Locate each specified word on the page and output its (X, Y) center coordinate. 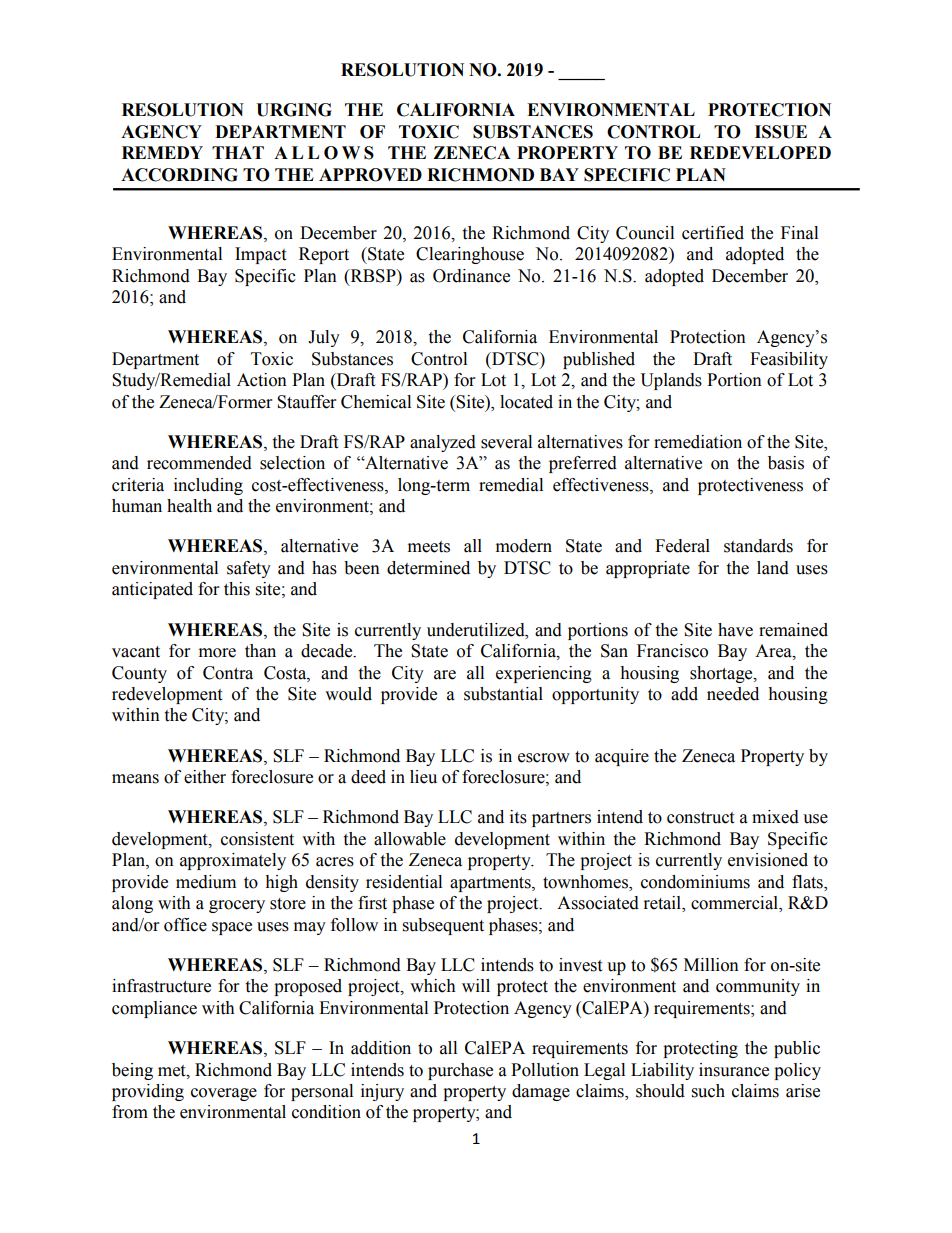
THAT (238, 152)
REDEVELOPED (760, 153)
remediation (698, 442)
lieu (423, 777)
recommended (199, 463)
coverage (224, 1094)
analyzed (443, 443)
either (205, 777)
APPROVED (370, 175)
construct (700, 818)
